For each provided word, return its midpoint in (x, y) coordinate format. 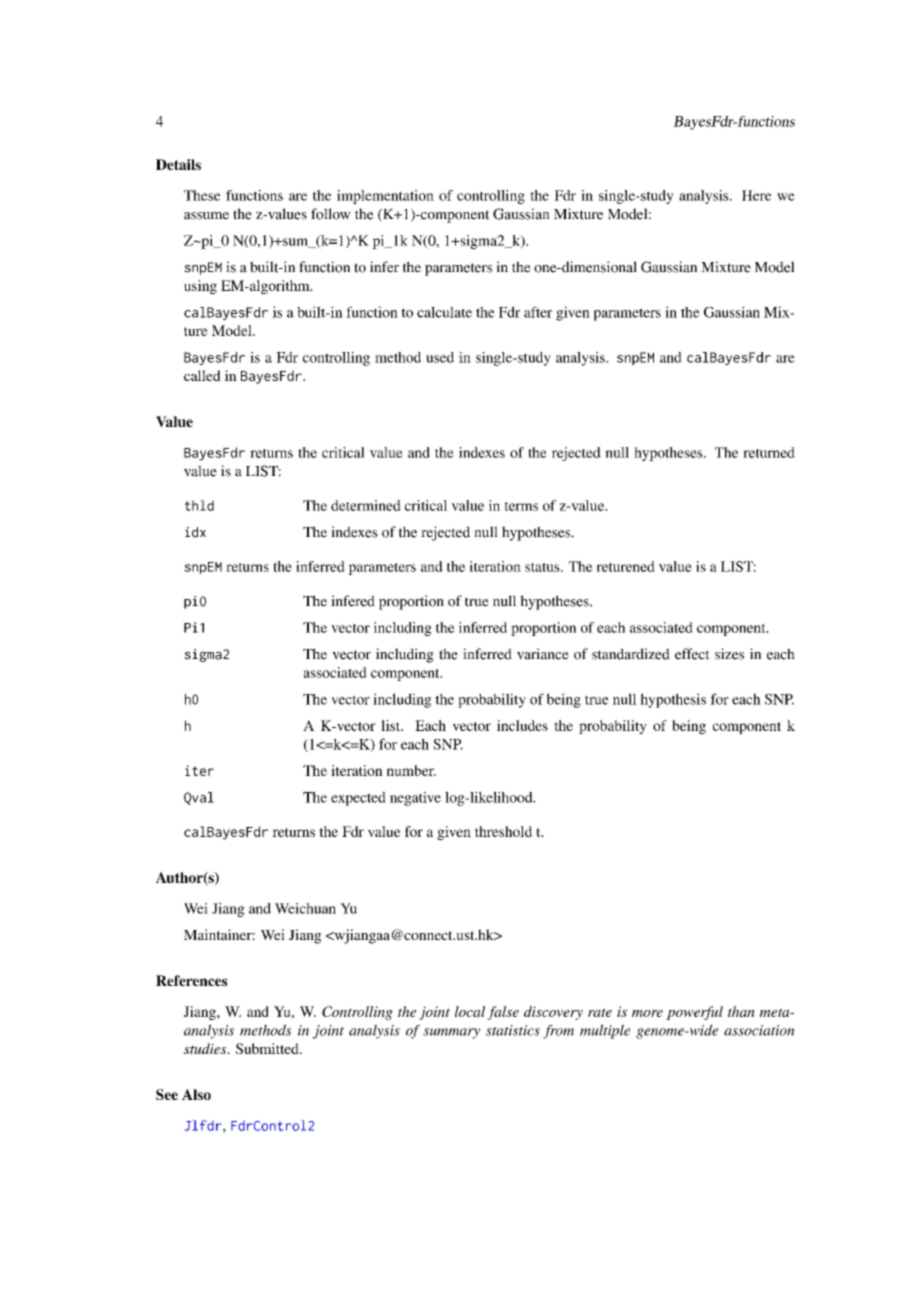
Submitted (268, 1048)
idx (195, 532)
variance (543, 654)
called (202, 375)
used (440, 357)
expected (358, 799)
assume (206, 216)
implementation (385, 197)
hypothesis (673, 700)
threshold (503, 831)
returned (769, 452)
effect (692, 654)
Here (756, 195)
